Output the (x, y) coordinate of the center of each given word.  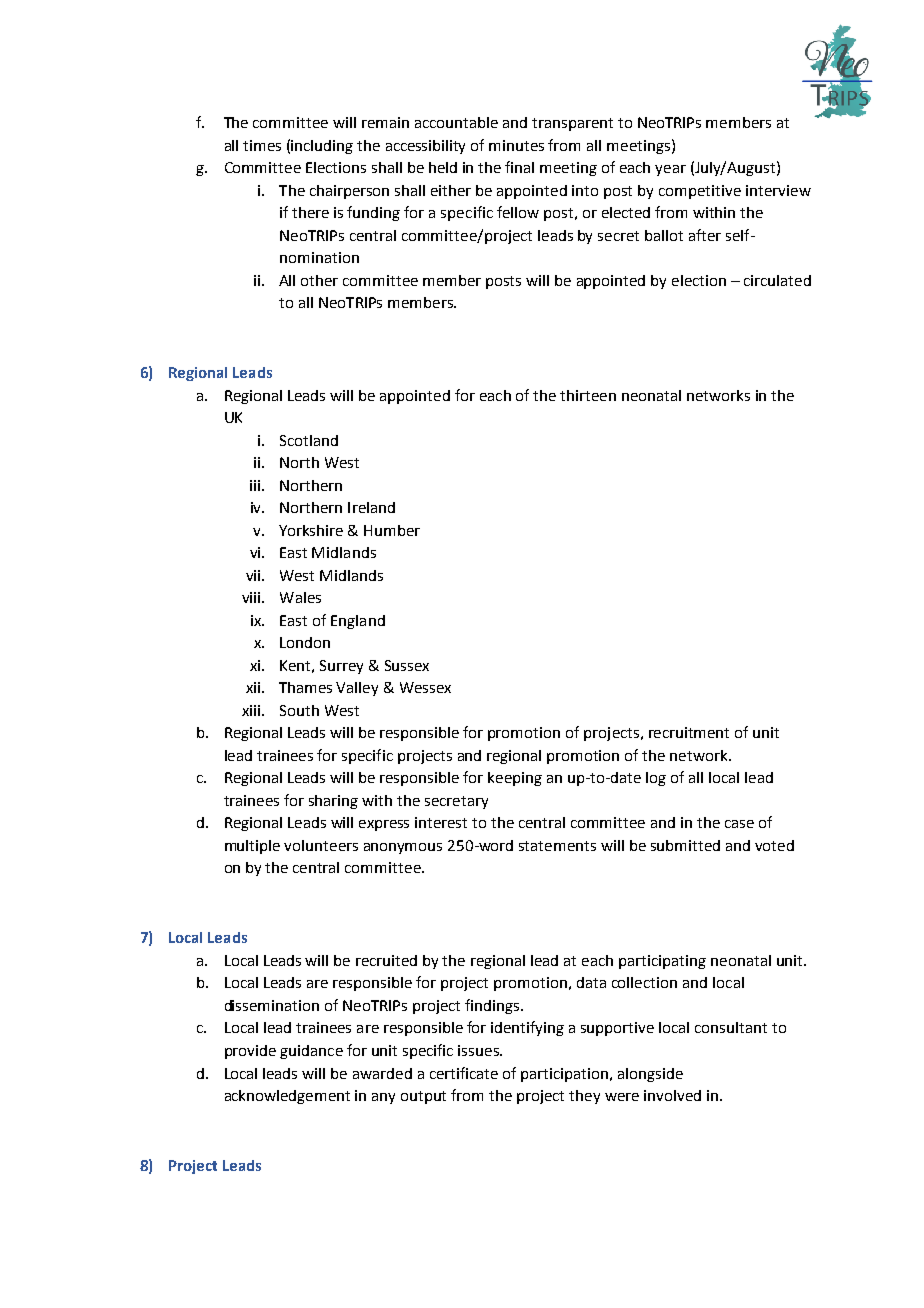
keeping (515, 779)
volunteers (321, 845)
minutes (516, 145)
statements (557, 846)
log (656, 779)
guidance (311, 1052)
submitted (685, 845)
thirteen (588, 395)
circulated (777, 280)
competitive (700, 192)
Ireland (371, 507)
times (262, 145)
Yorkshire (311, 530)
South (299, 710)
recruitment (689, 732)
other (319, 280)
